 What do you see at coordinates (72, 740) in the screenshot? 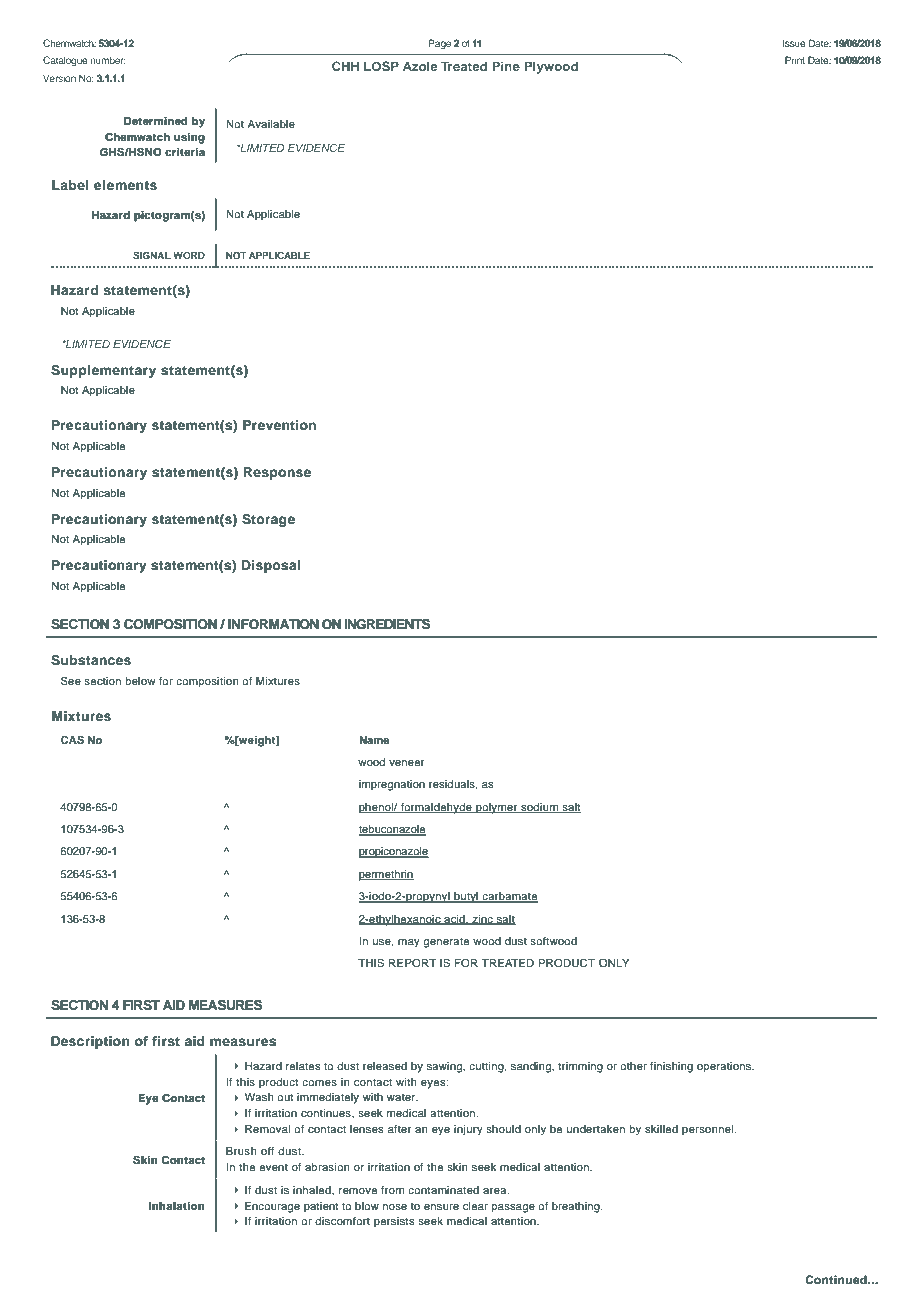
I see `CAS` at bounding box center [72, 740].
